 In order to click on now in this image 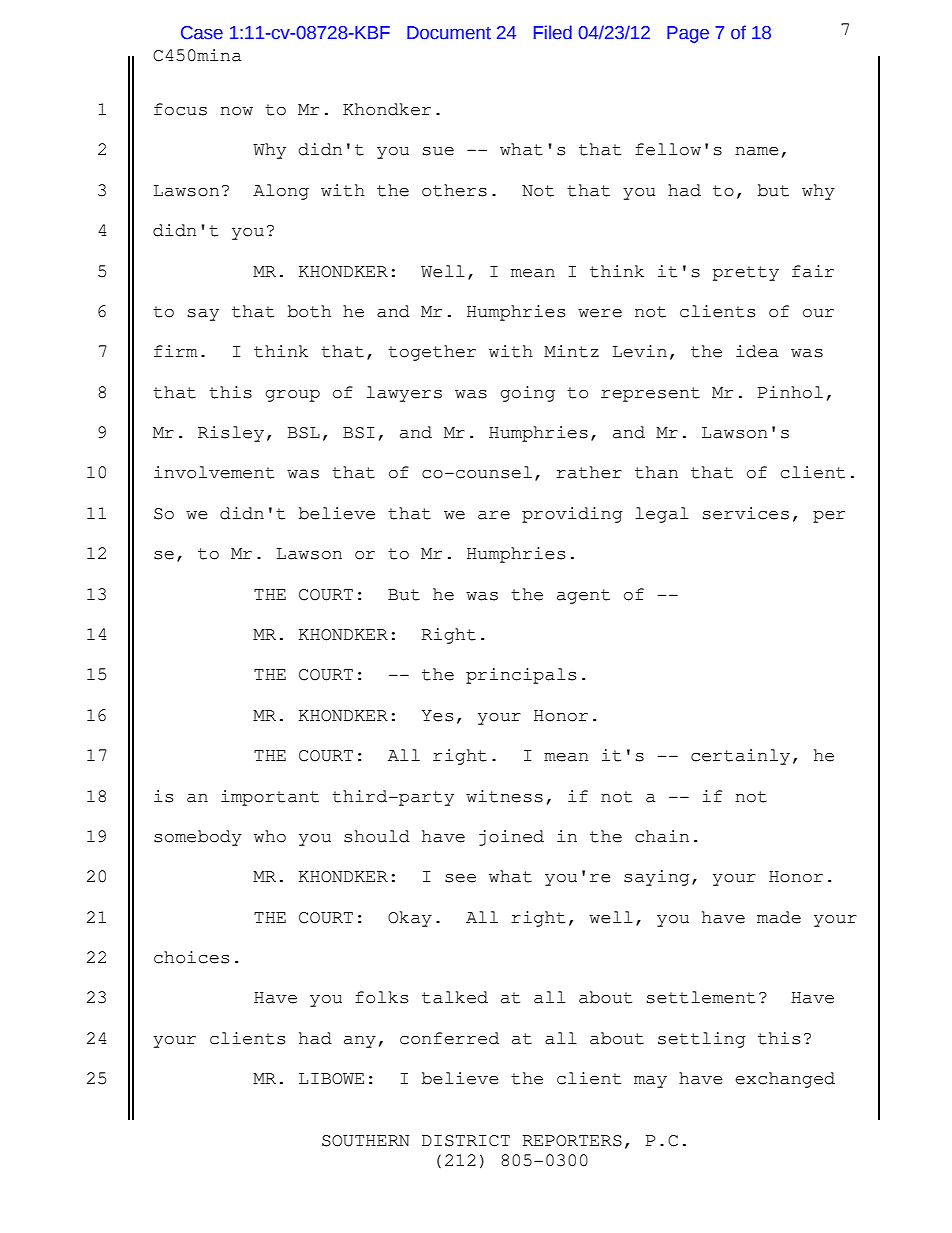, I will do `click(236, 111)`.
